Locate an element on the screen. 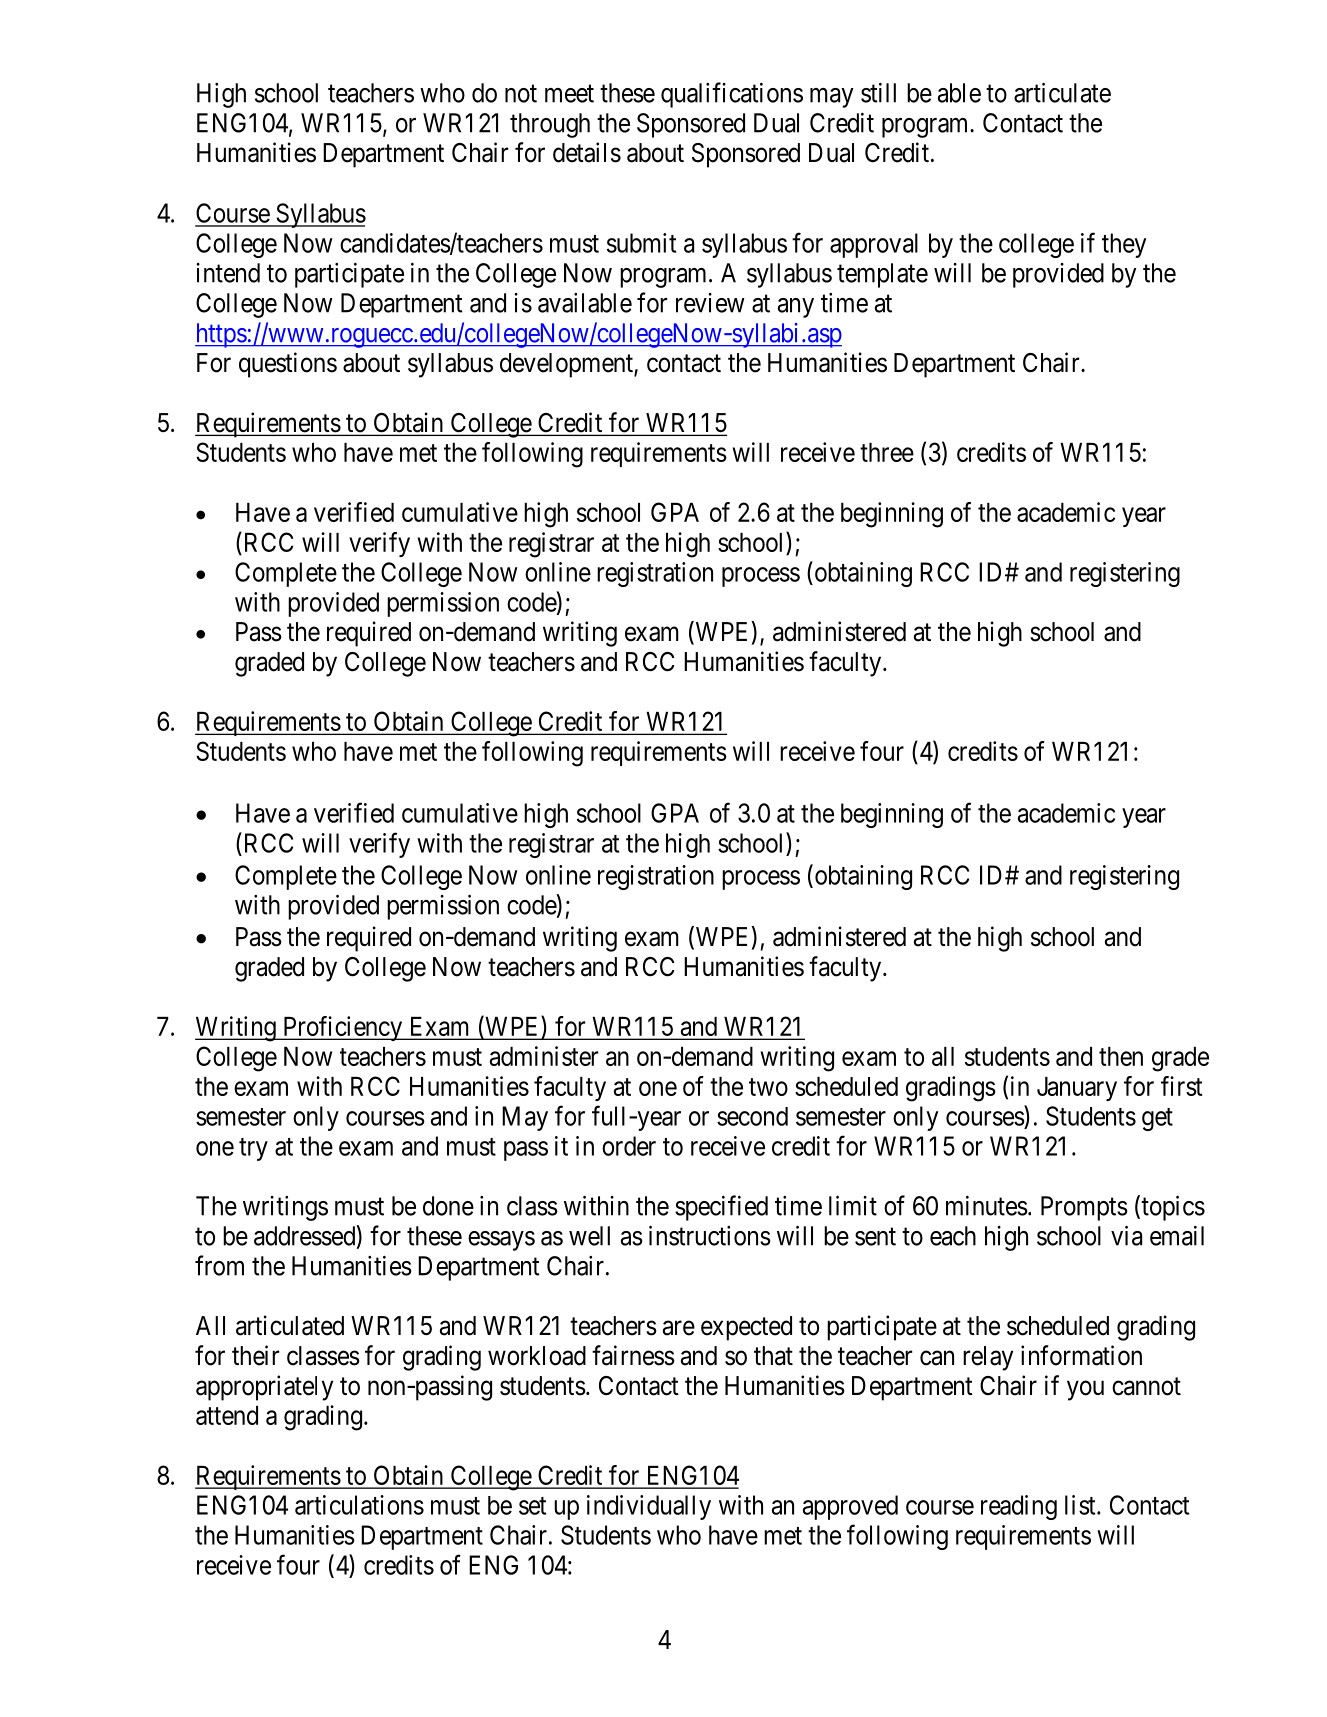 The height and width of the screenshot is (1717, 1327). they is located at coordinates (1124, 245).
